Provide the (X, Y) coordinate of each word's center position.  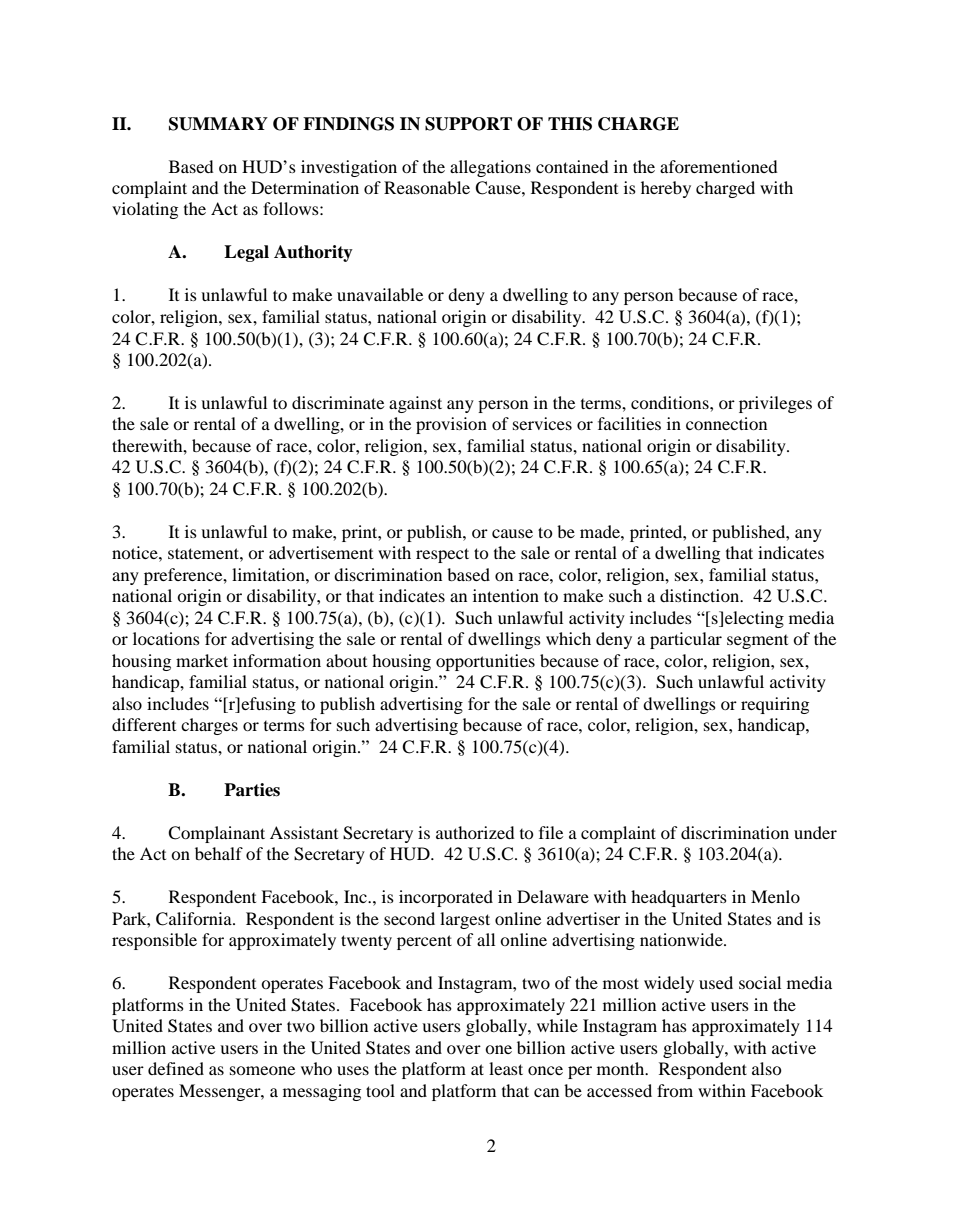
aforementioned (719, 166)
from (675, 1090)
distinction (701, 595)
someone (262, 1070)
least (506, 1068)
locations (166, 638)
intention (506, 595)
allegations (490, 168)
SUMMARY (218, 124)
